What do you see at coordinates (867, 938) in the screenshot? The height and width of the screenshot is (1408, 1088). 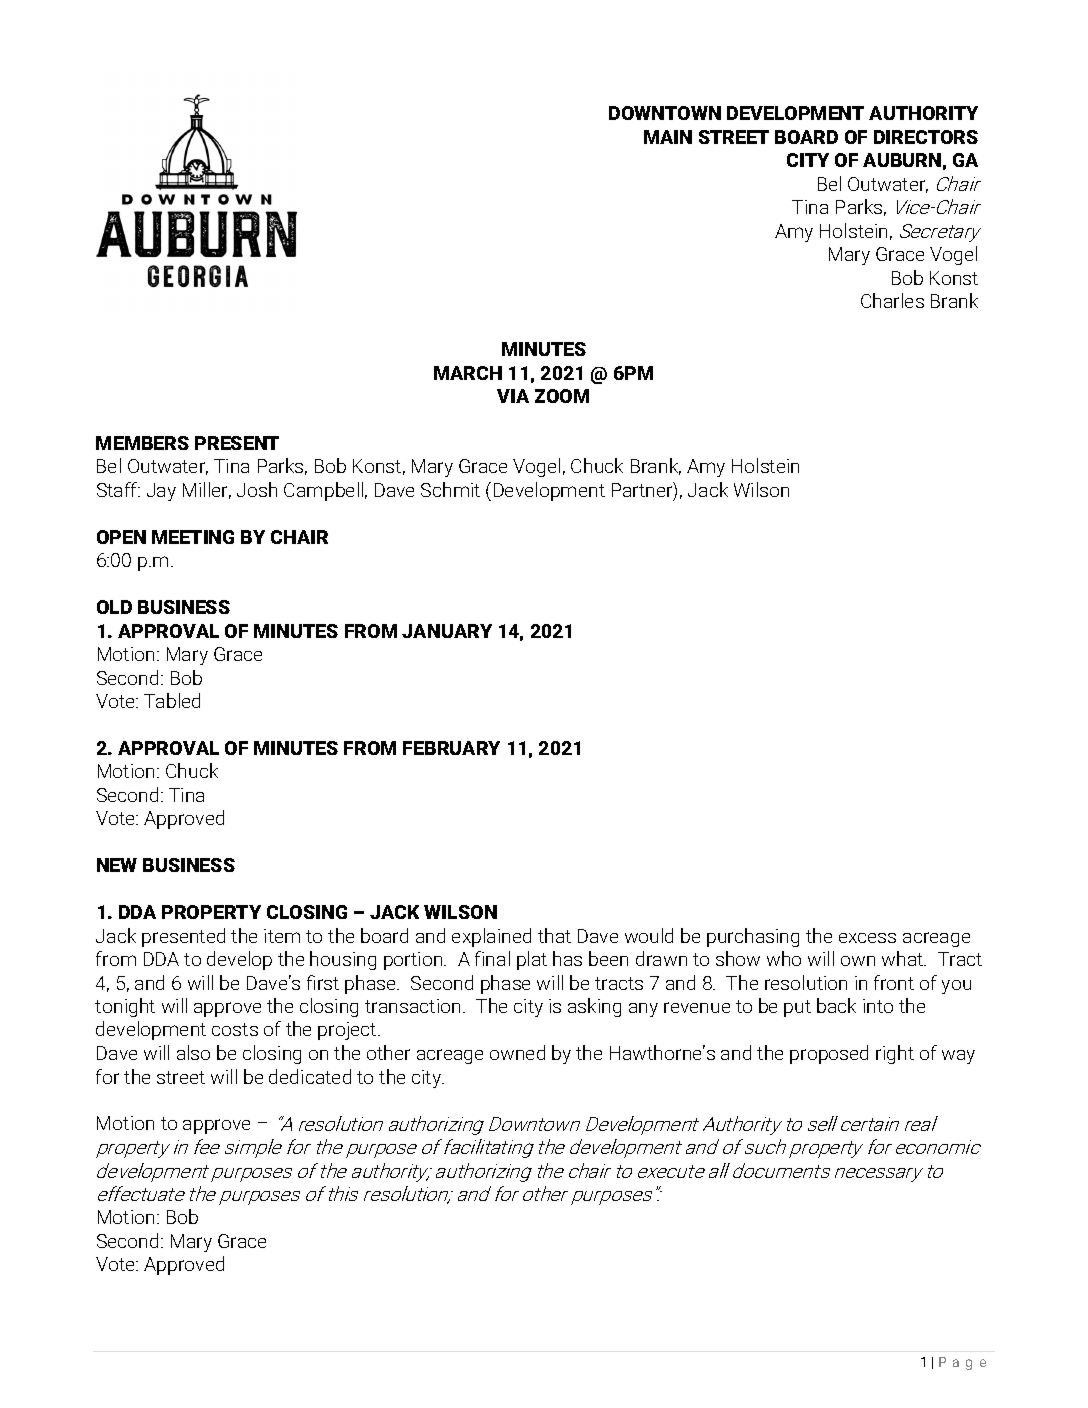 I see `excess` at bounding box center [867, 938].
